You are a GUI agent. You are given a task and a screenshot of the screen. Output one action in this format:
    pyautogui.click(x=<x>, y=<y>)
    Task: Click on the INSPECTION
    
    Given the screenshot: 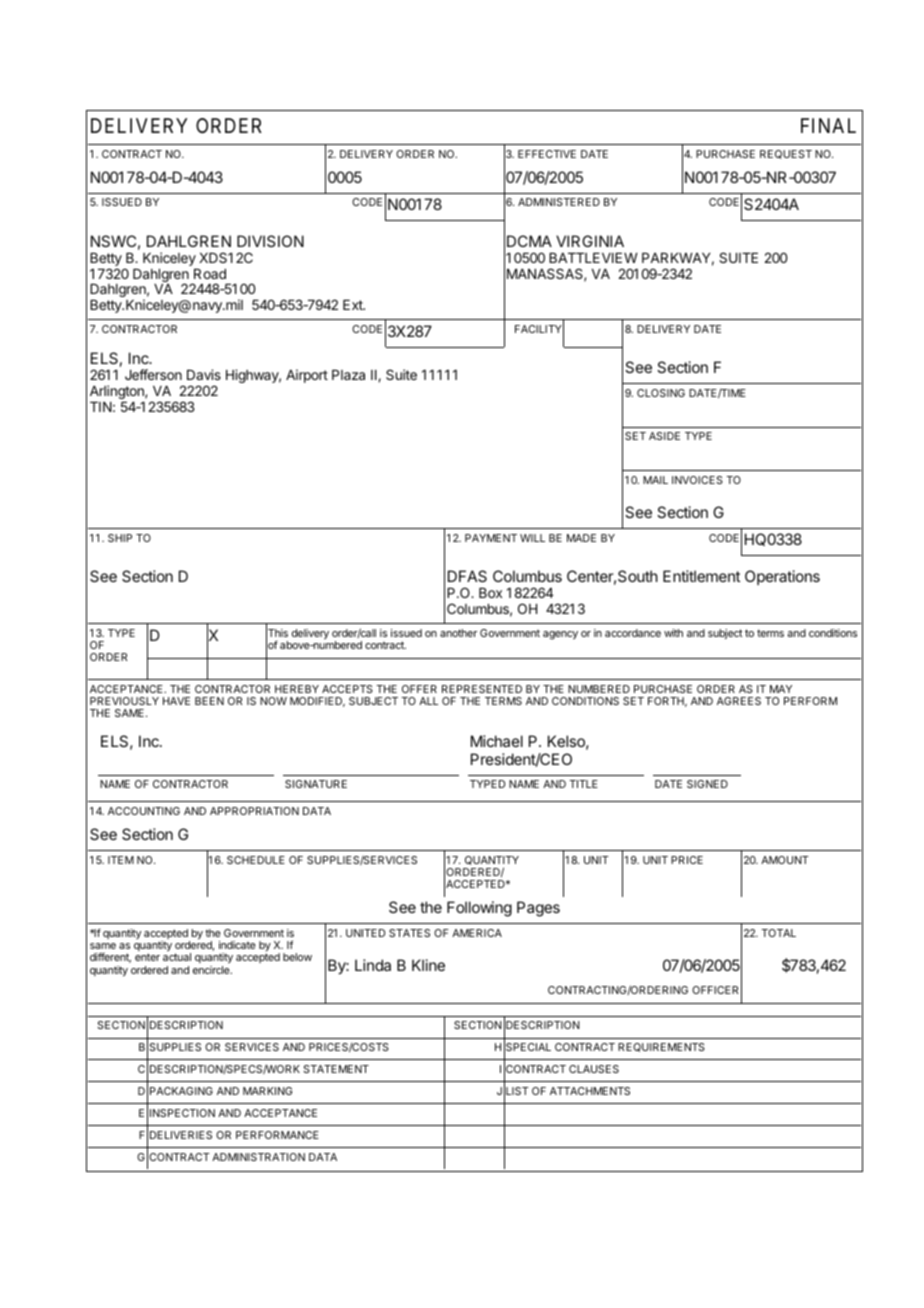 What is the action you would take?
    pyautogui.click(x=182, y=1113)
